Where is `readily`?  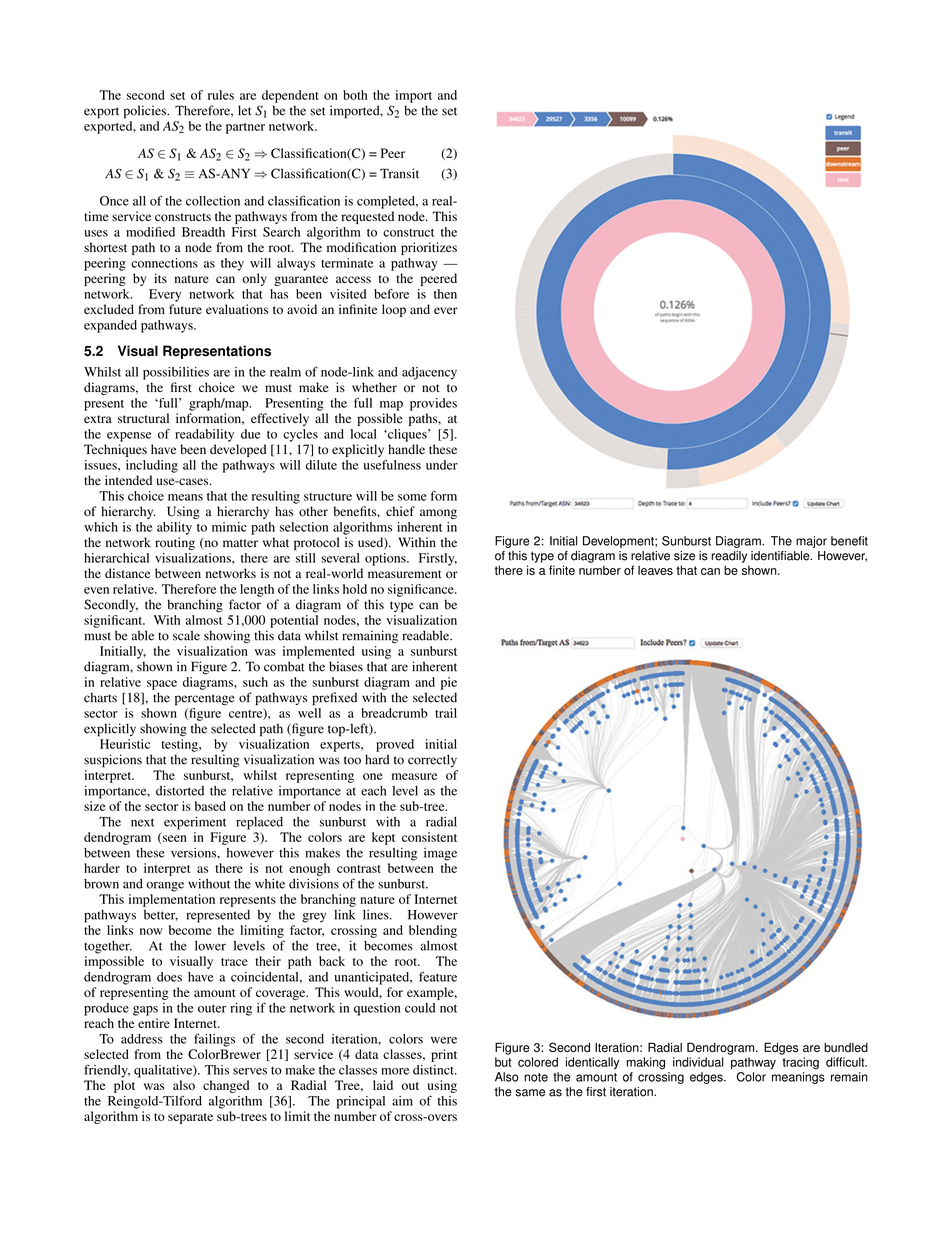 readily is located at coordinates (729, 557).
